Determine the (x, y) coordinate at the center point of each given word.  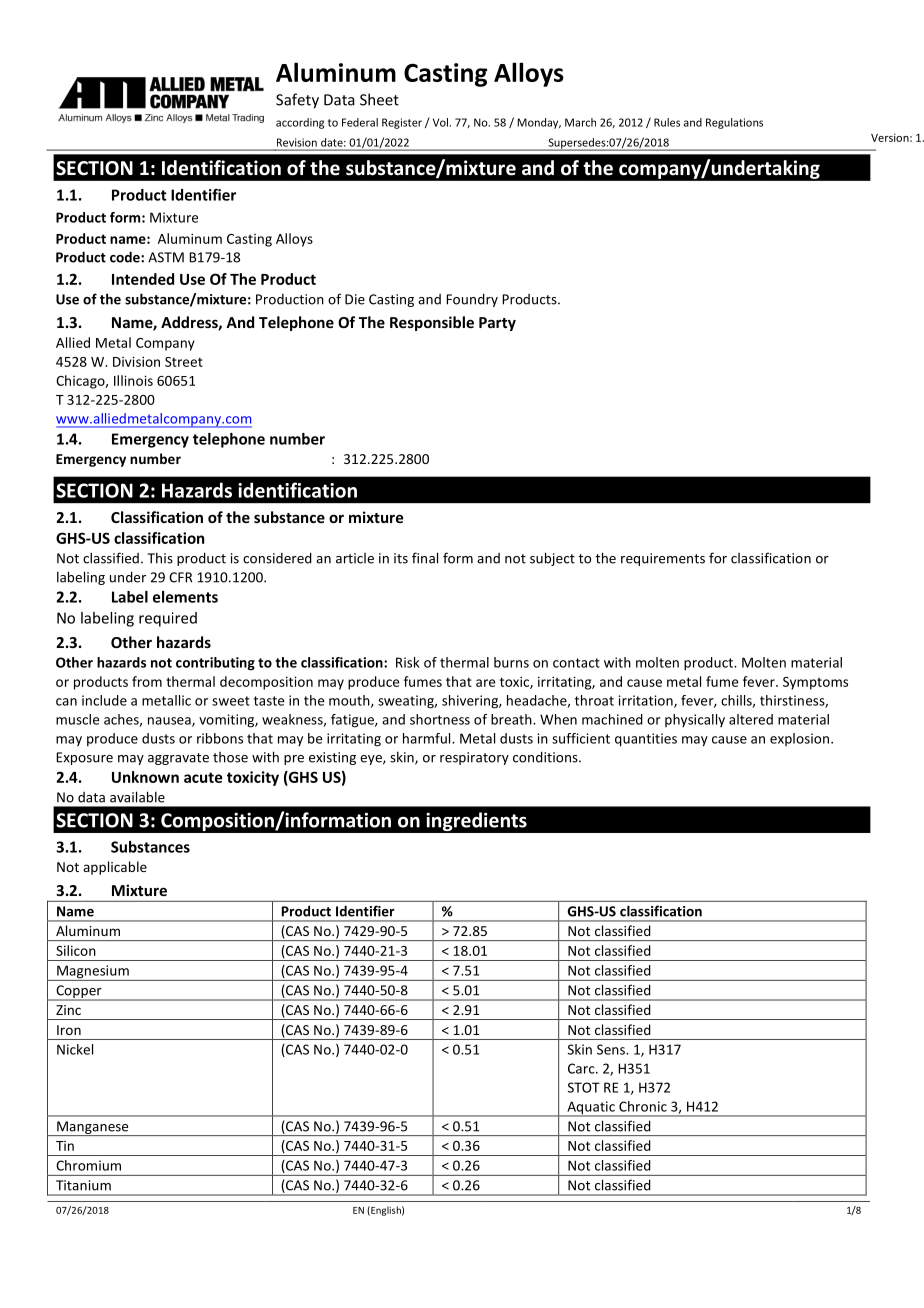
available (137, 797)
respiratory (474, 758)
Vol (441, 122)
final (425, 558)
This (160, 558)
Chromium (88, 1165)
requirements (663, 559)
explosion (799, 739)
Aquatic (591, 1109)
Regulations (734, 123)
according (300, 123)
